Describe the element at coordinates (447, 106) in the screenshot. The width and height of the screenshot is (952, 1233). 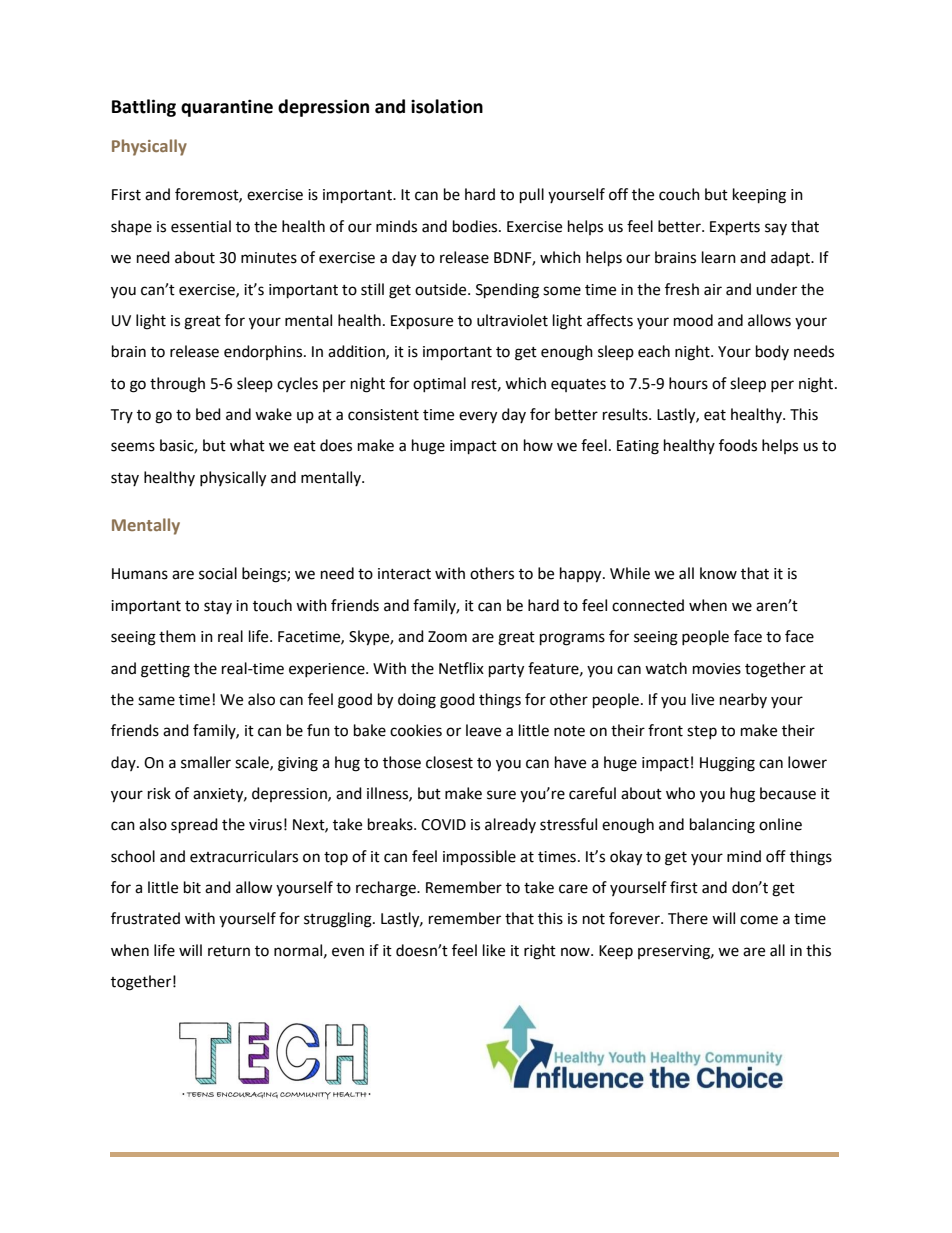
I see `isolation` at that location.
